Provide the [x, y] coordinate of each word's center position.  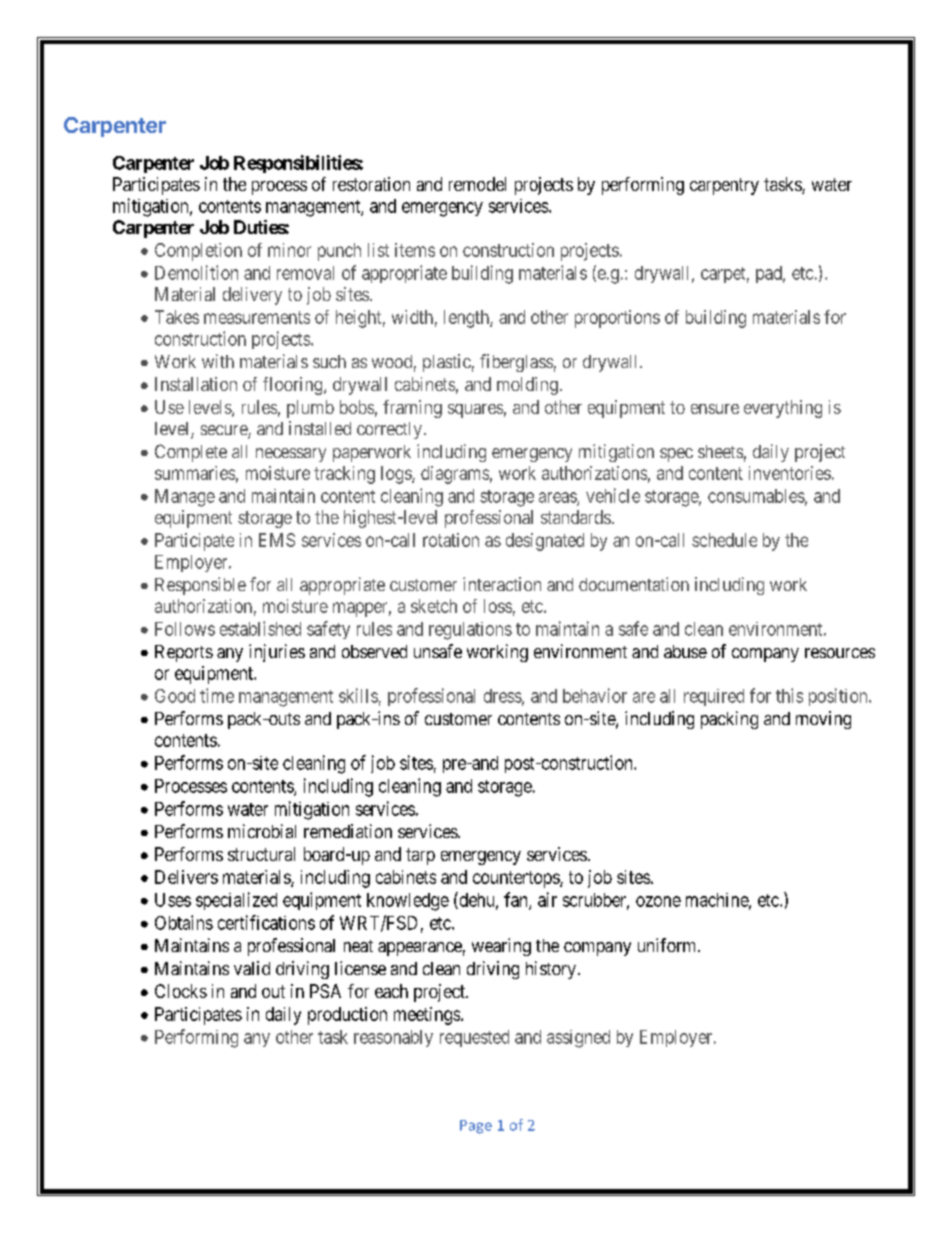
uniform [668, 945]
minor [289, 250]
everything [783, 409]
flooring [294, 386]
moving [823, 720]
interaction [502, 584]
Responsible [200, 586]
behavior [595, 695]
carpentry [724, 186]
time [217, 695]
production [347, 1016]
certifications [266, 922]
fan [517, 900]
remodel [477, 184]
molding [527, 386]
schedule [724, 540]
